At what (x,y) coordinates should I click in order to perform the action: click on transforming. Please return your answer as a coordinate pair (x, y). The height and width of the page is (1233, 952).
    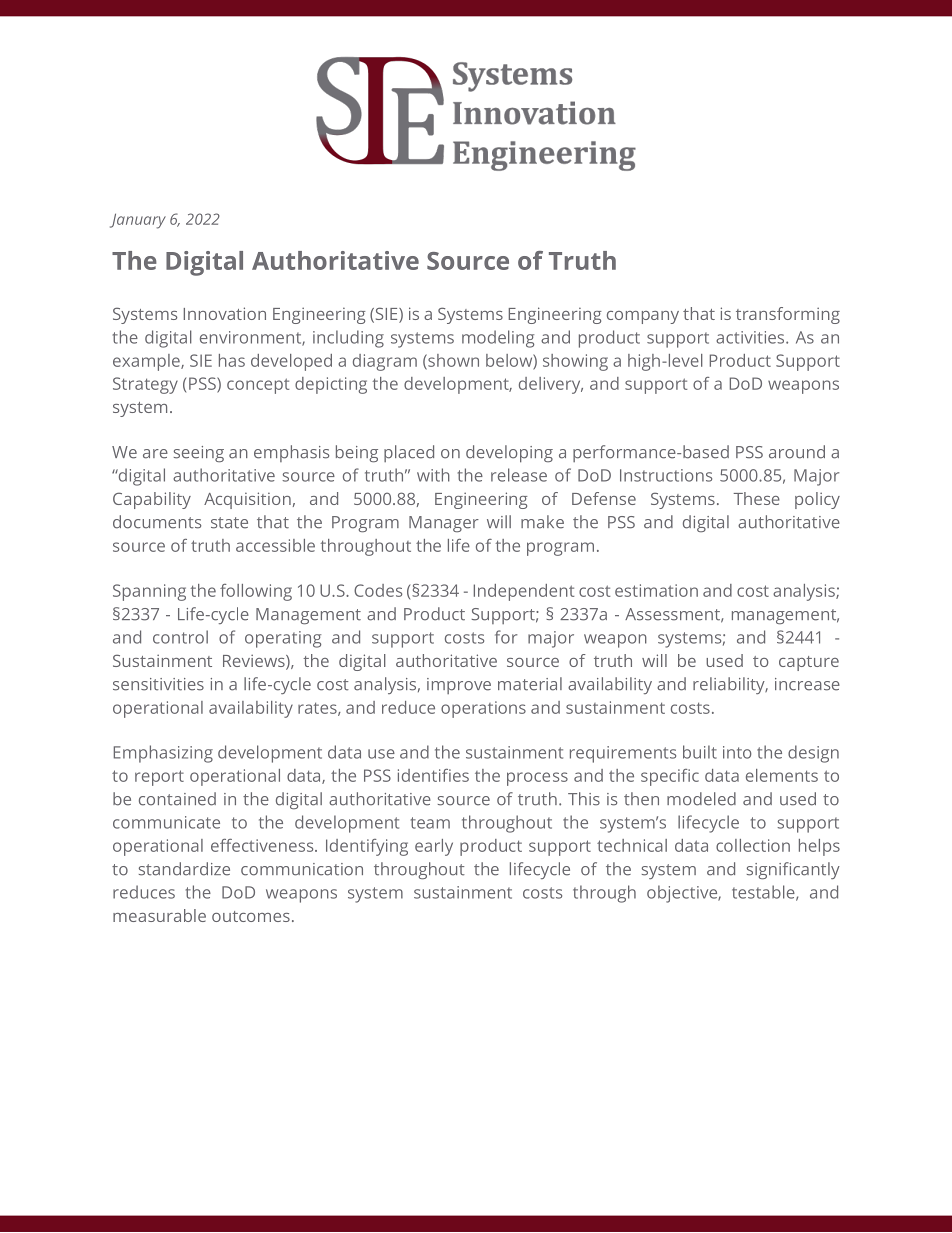
    Looking at the image, I should click on (788, 315).
